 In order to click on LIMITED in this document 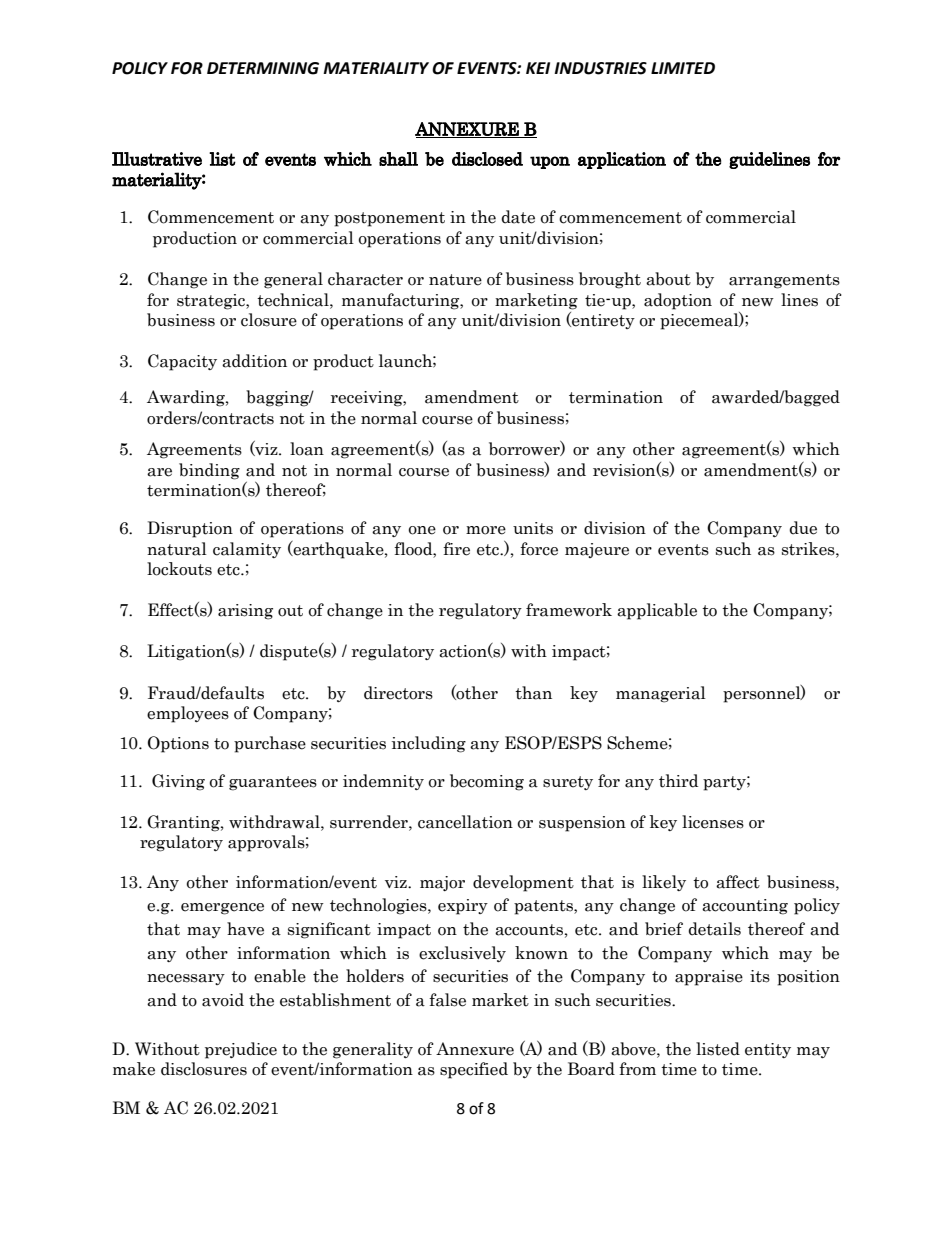, I will do `click(683, 68)`.
